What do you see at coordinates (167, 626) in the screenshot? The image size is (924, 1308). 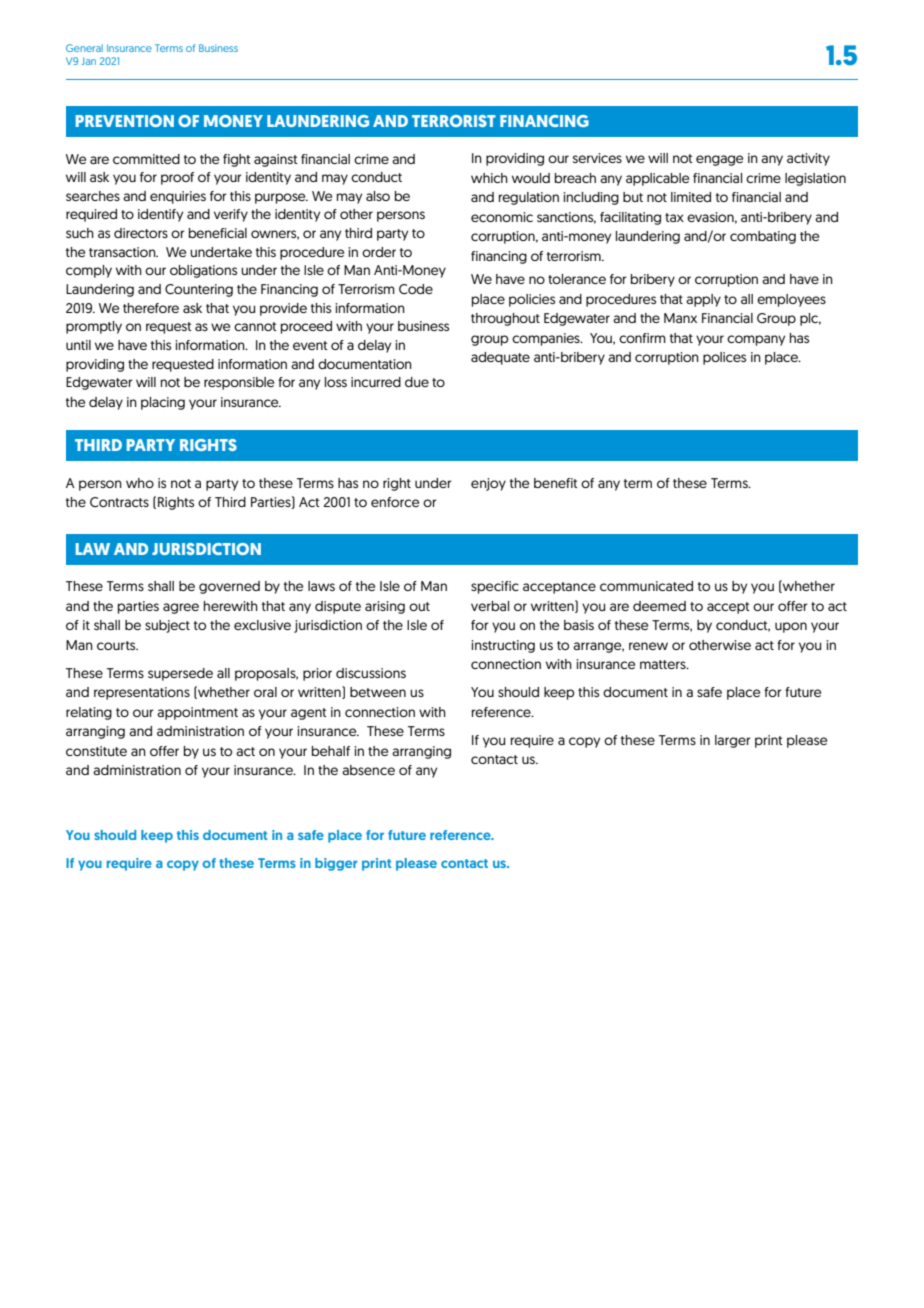 I see `subject` at bounding box center [167, 626].
